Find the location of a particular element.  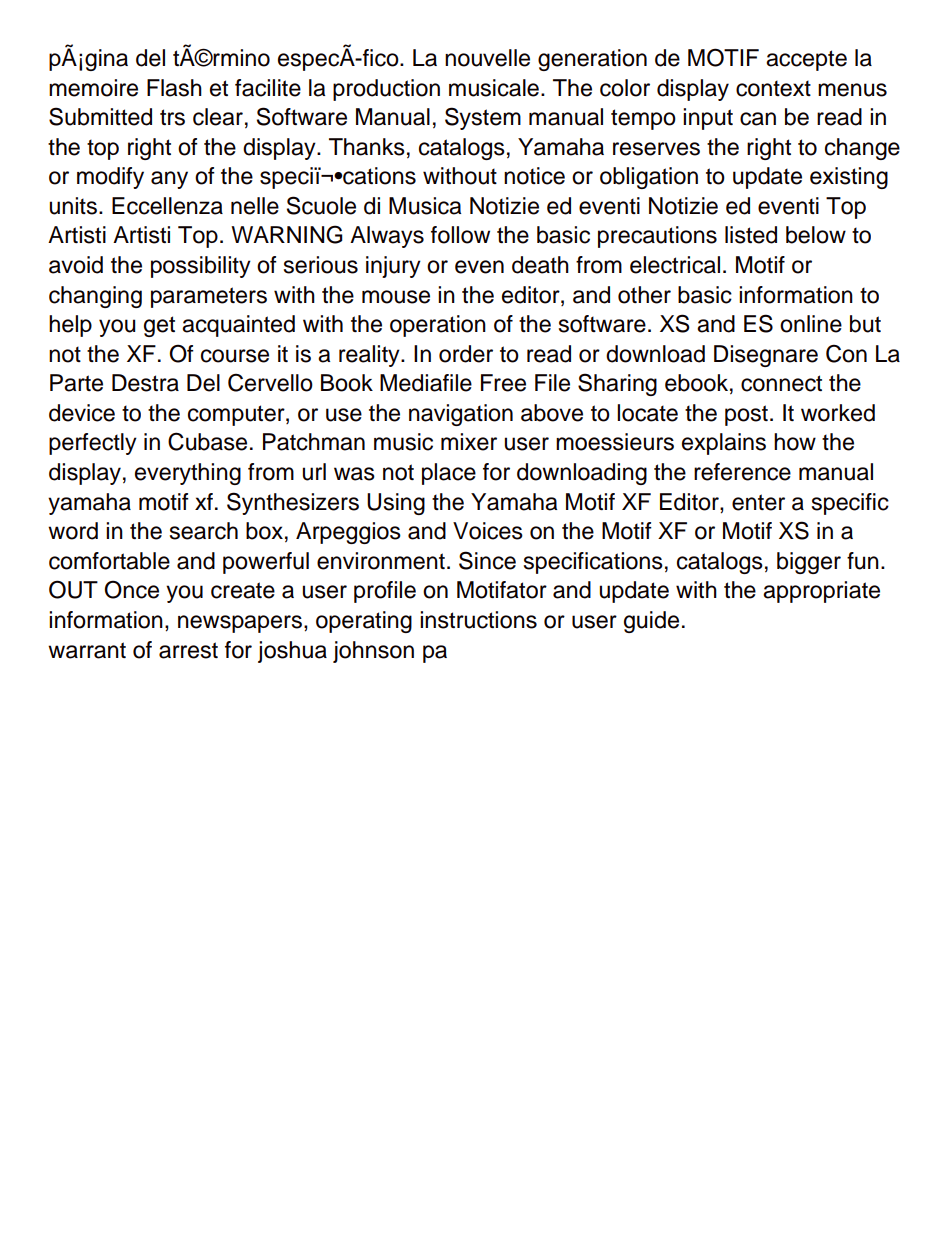

arrest is located at coordinates (188, 650).
